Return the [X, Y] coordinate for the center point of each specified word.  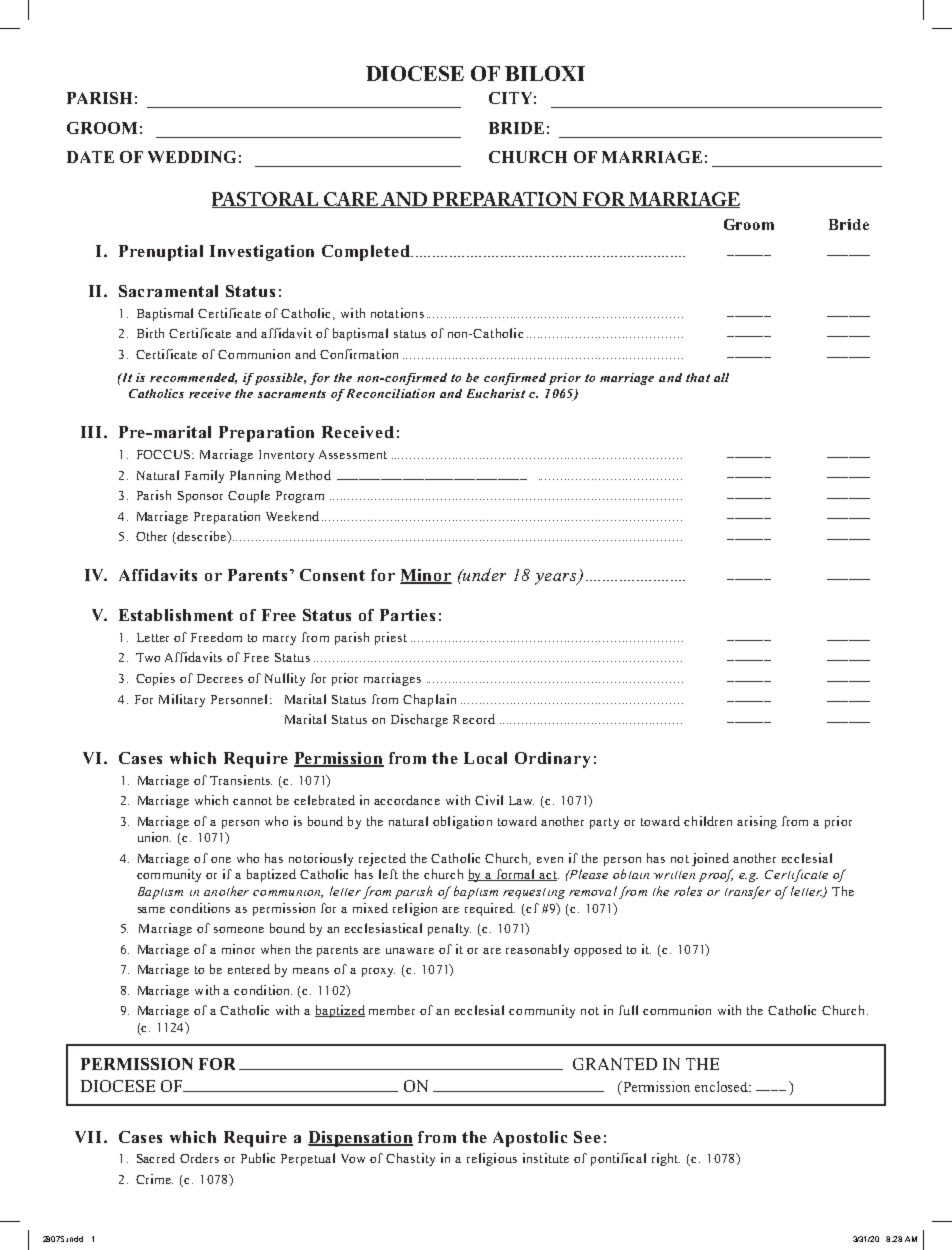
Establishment [176, 615]
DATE [90, 157]
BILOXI [545, 73]
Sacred [156, 1158]
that [698, 377]
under [483, 574]
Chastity [410, 1159]
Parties [407, 615]
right [666, 1159]
